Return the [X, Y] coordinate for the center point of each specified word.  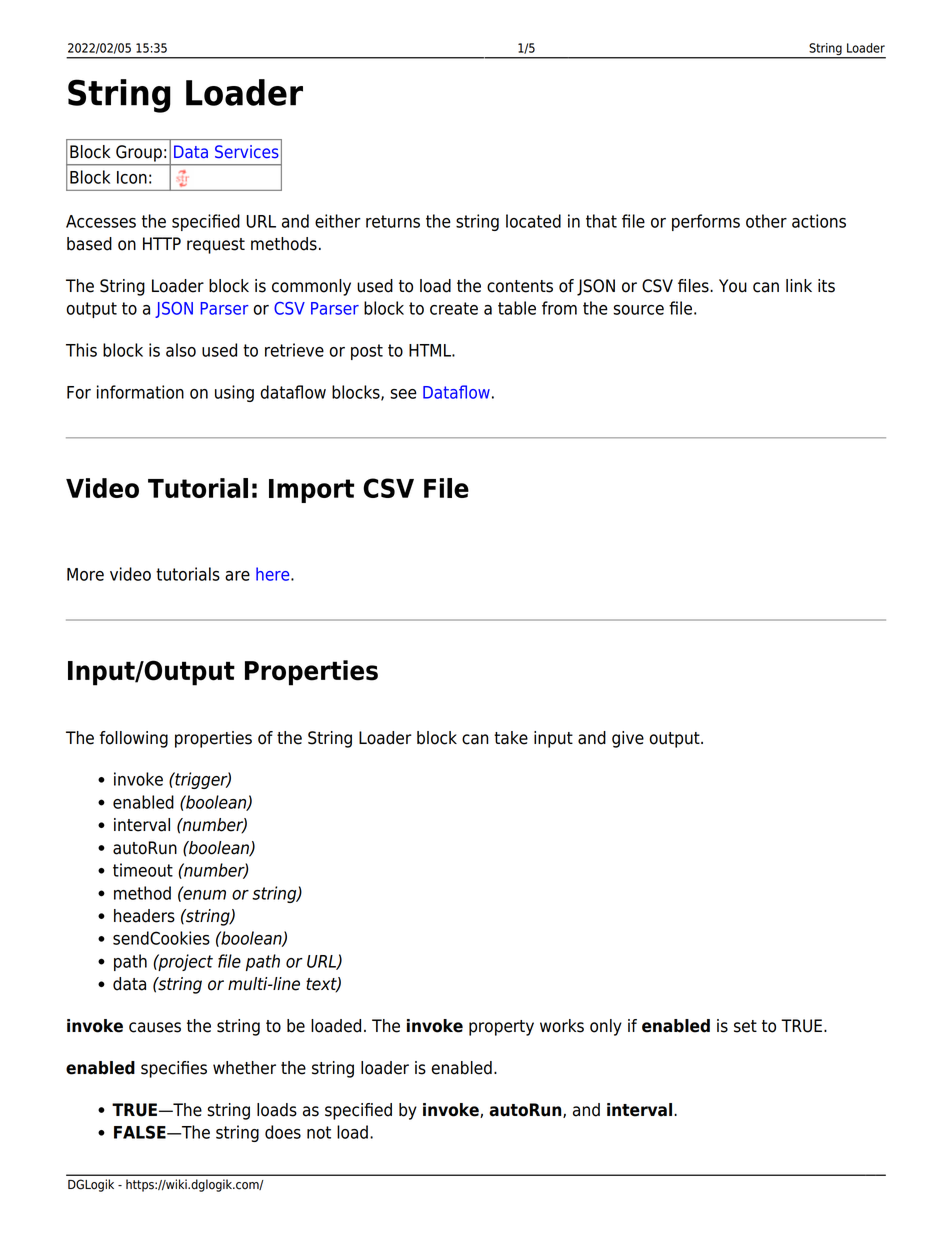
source [638, 310]
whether [244, 1068]
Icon [132, 177]
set [745, 1026]
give [628, 739]
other [766, 221]
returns [393, 221]
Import [311, 491]
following [134, 739]
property [501, 1028]
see [403, 394]
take [511, 738]
